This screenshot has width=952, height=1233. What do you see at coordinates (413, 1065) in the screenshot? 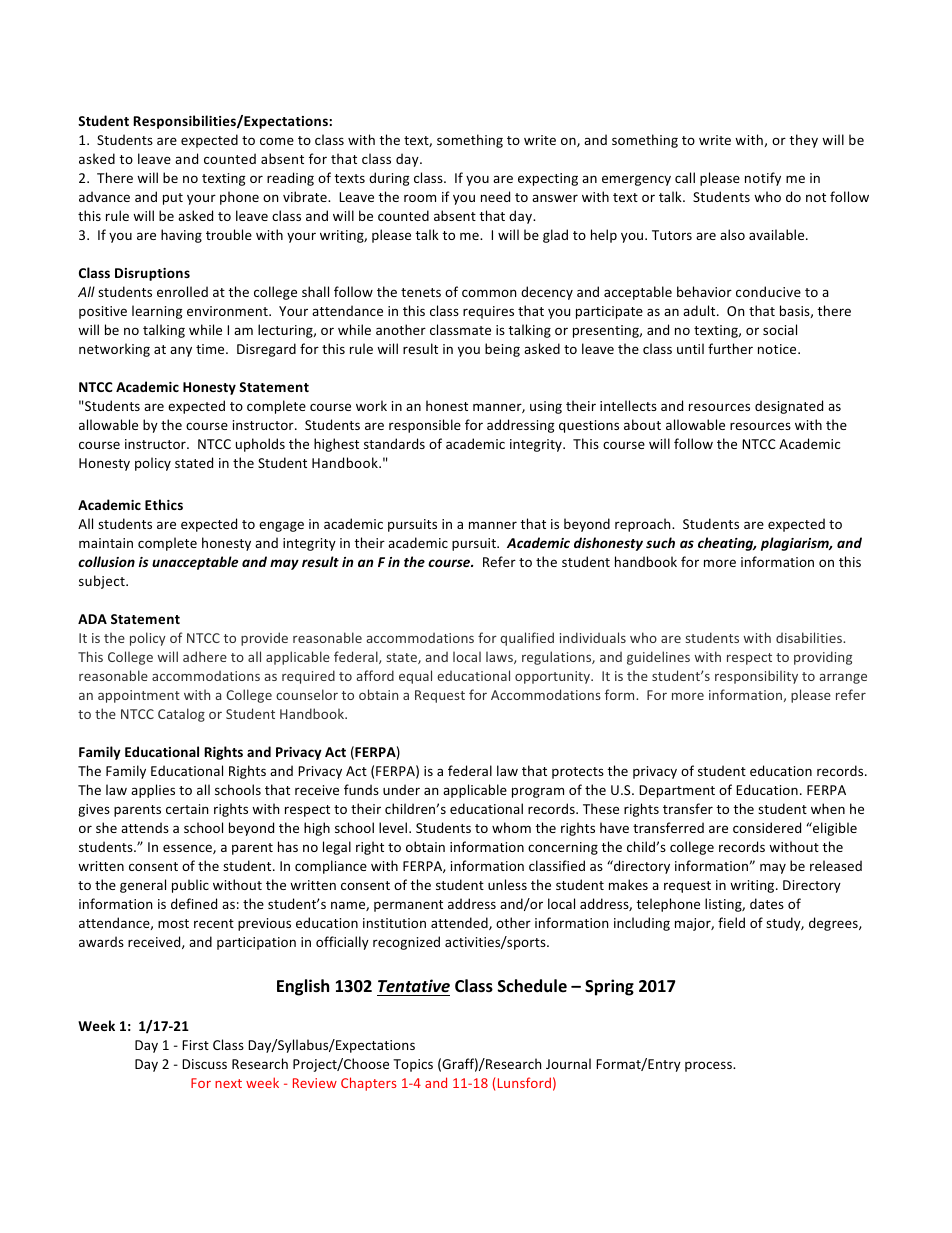
I see `Topics` at bounding box center [413, 1065].
